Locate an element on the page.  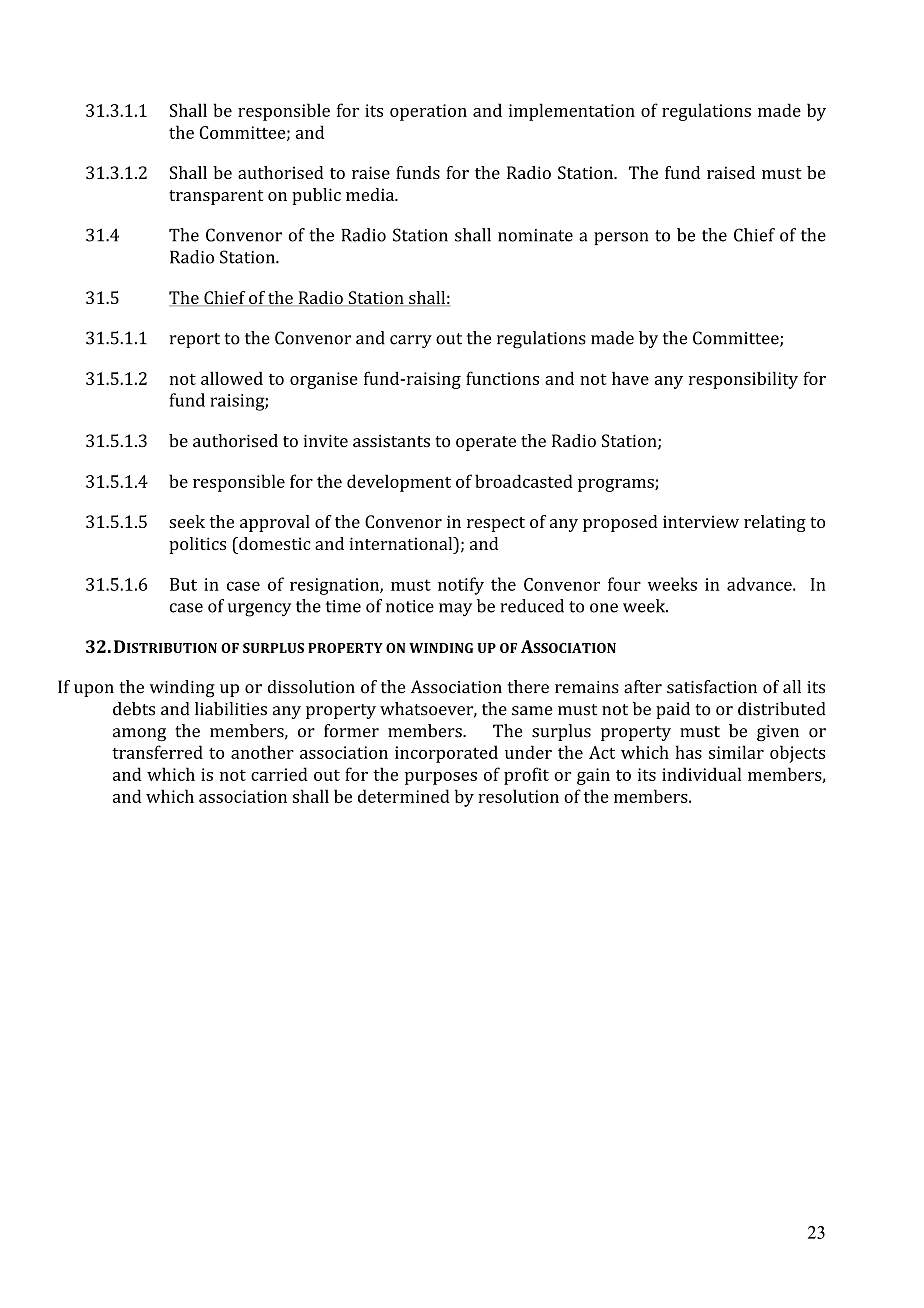
seek is located at coordinates (187, 521).
